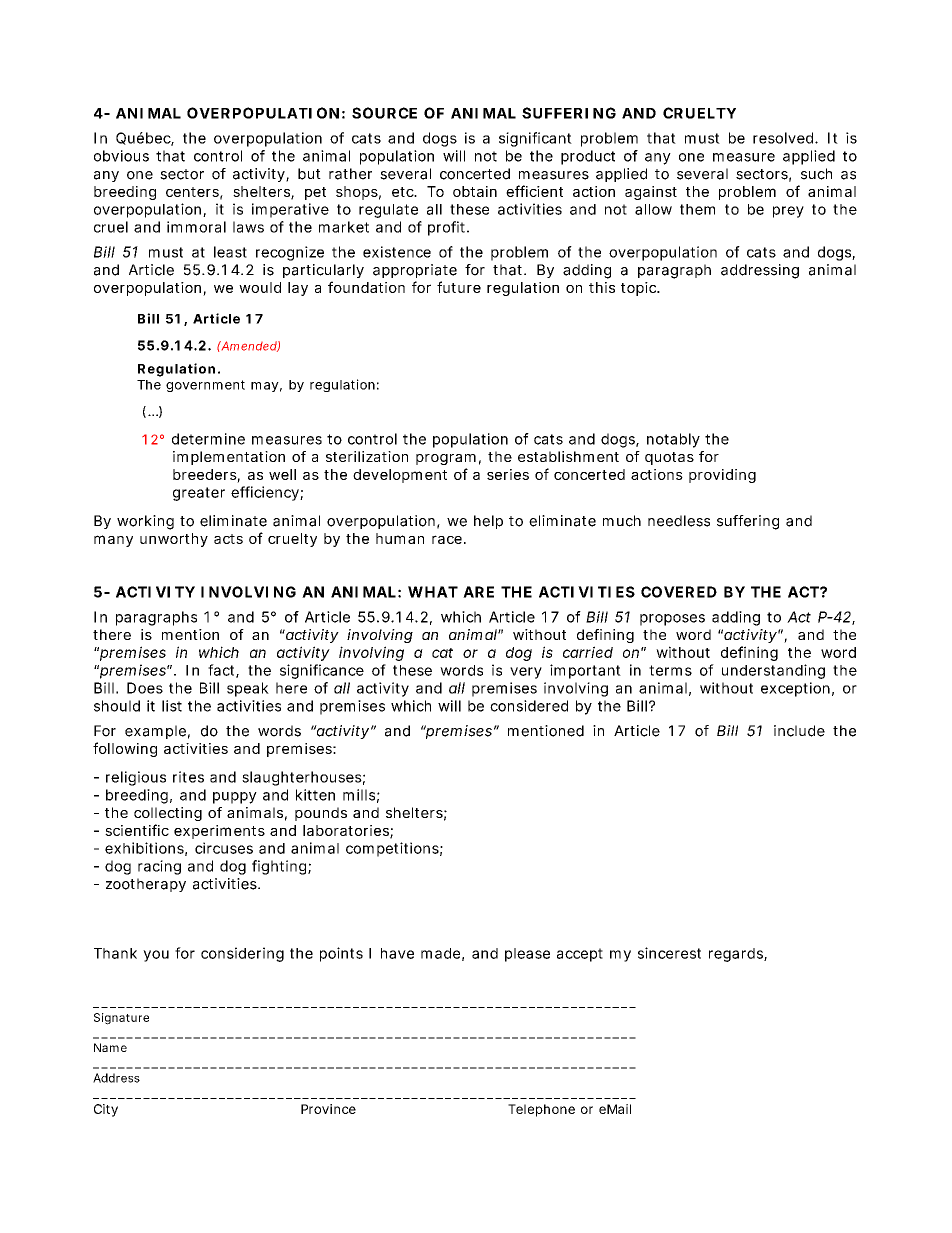 The height and width of the screenshot is (1233, 952). What do you see at coordinates (784, 138) in the screenshot?
I see `resolved` at bounding box center [784, 138].
